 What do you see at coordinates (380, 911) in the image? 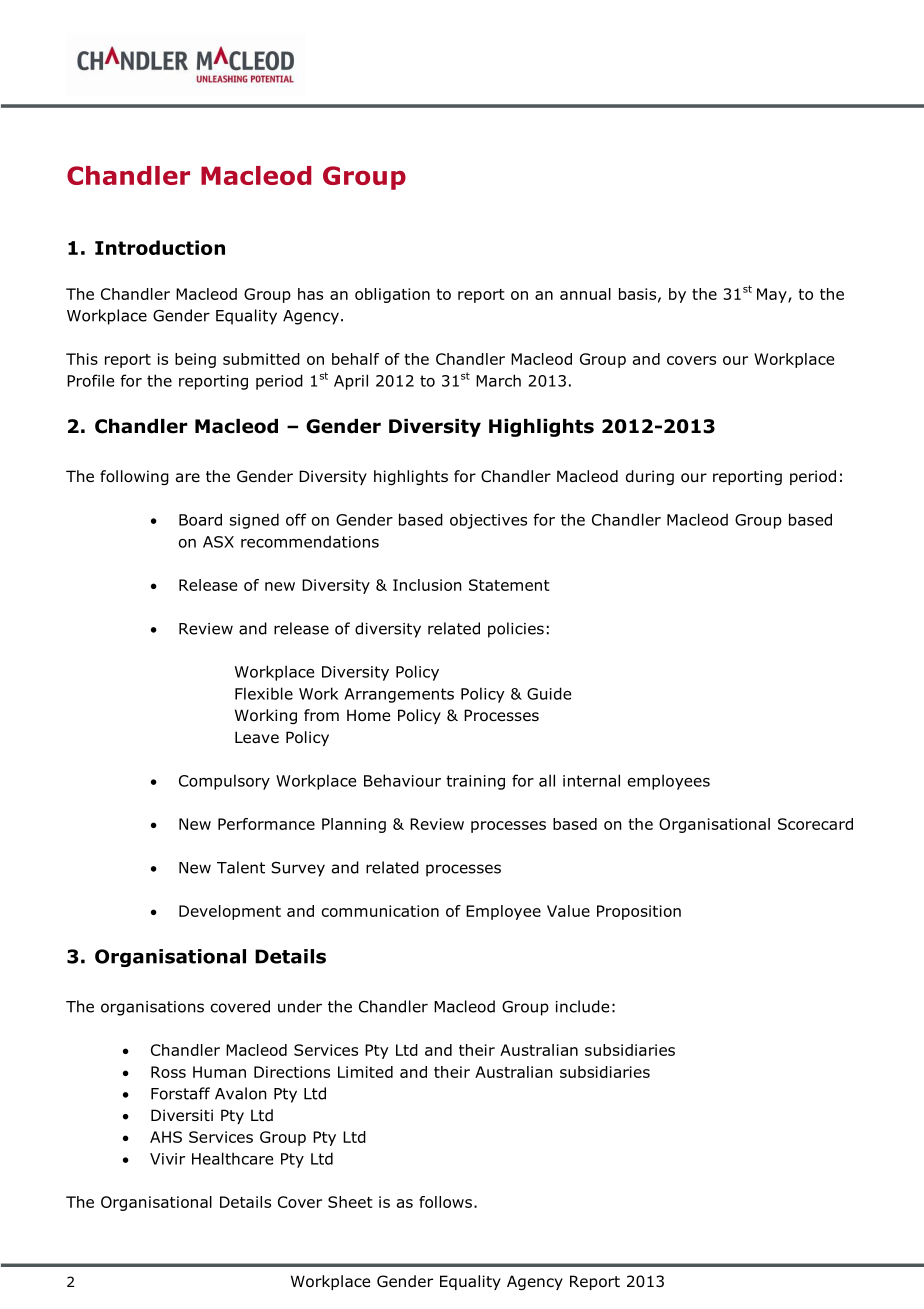
I see `communication` at bounding box center [380, 911].
